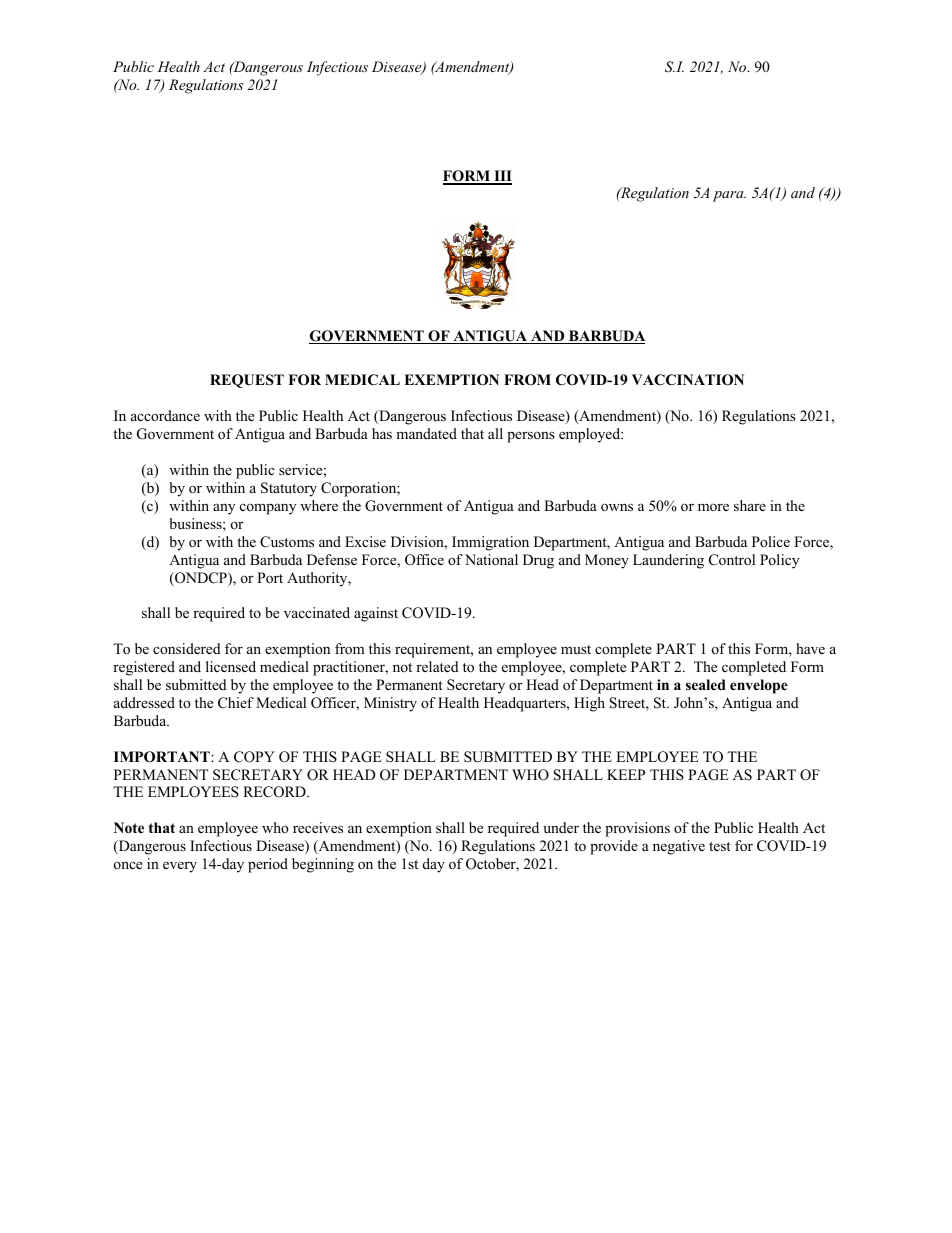 This image has width=952, height=1233. I want to click on provide, so click(614, 847).
